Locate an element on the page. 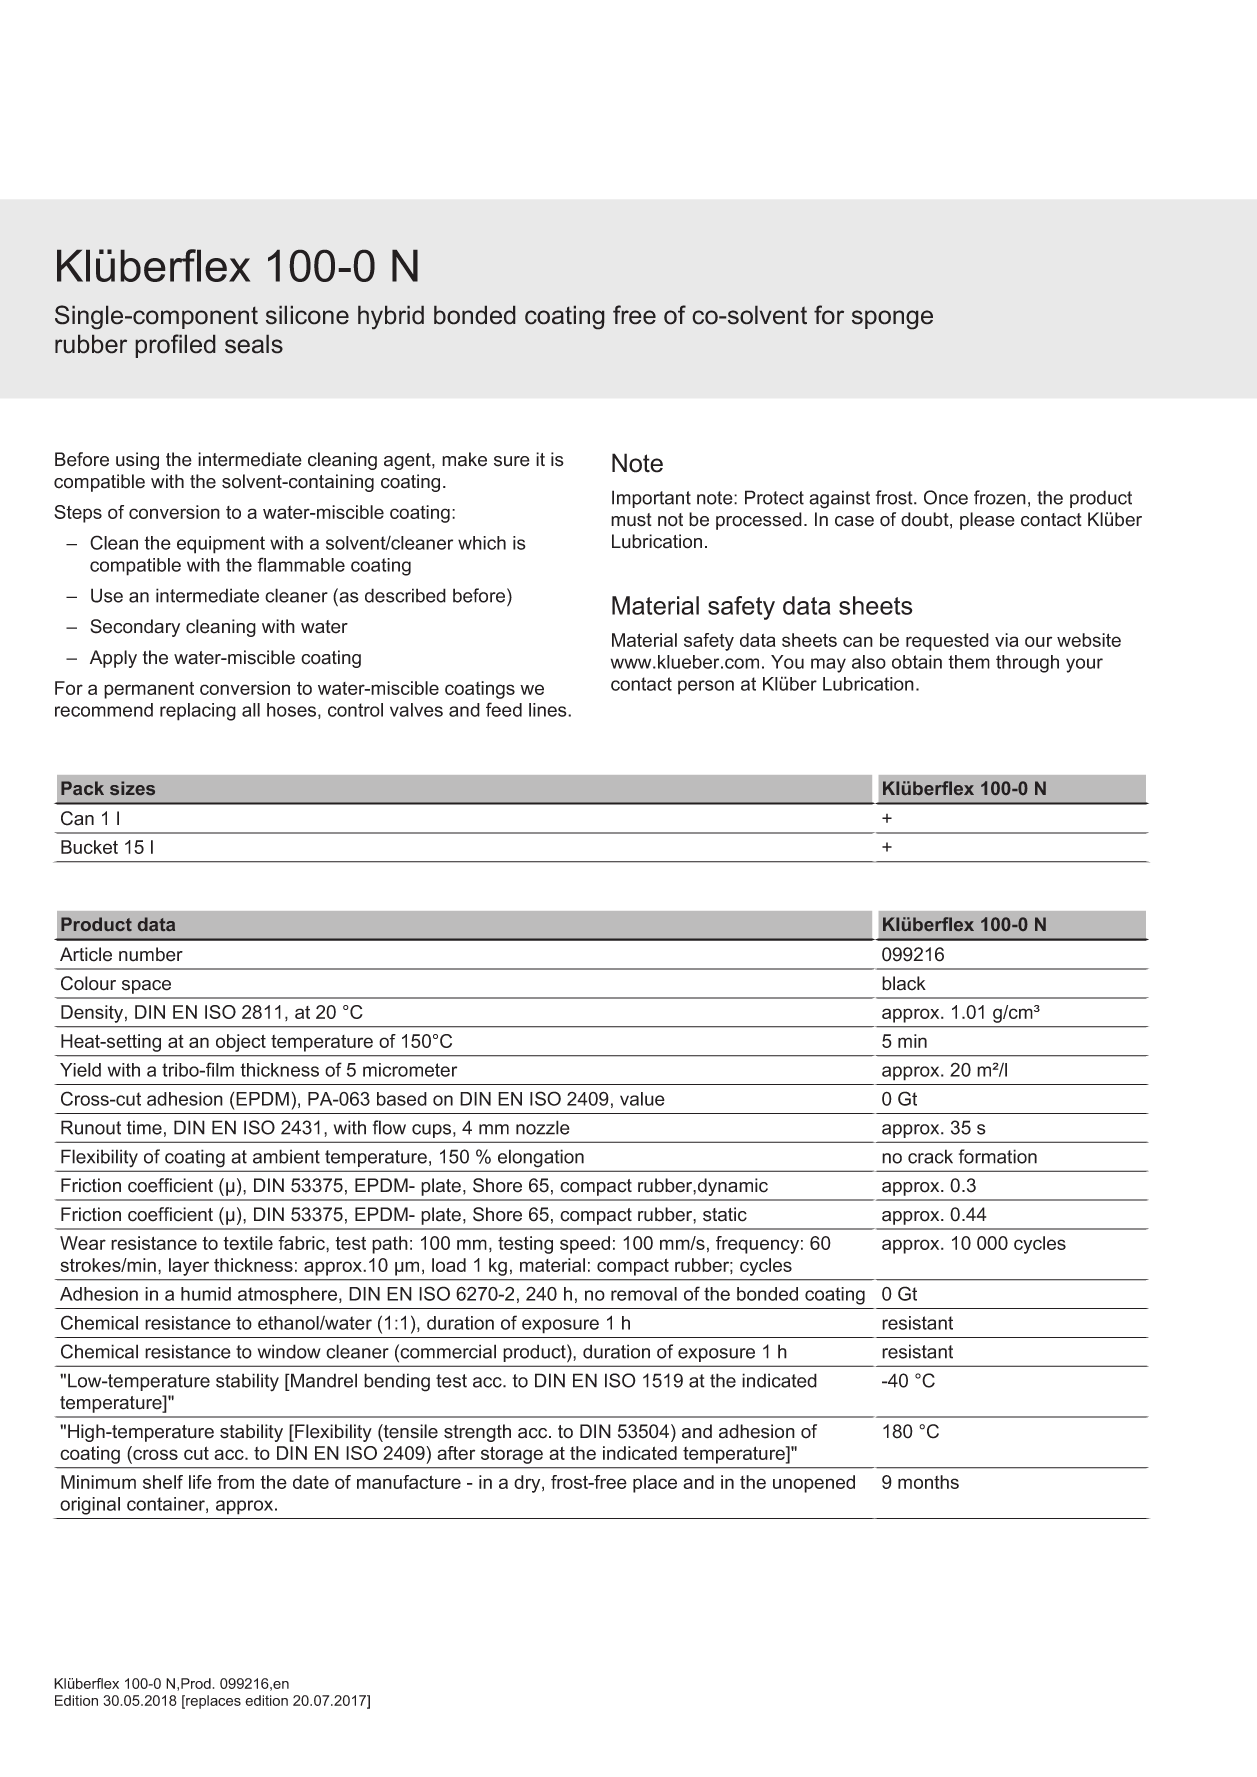 The width and height of the document is (1257, 1777). Once is located at coordinates (946, 497).
